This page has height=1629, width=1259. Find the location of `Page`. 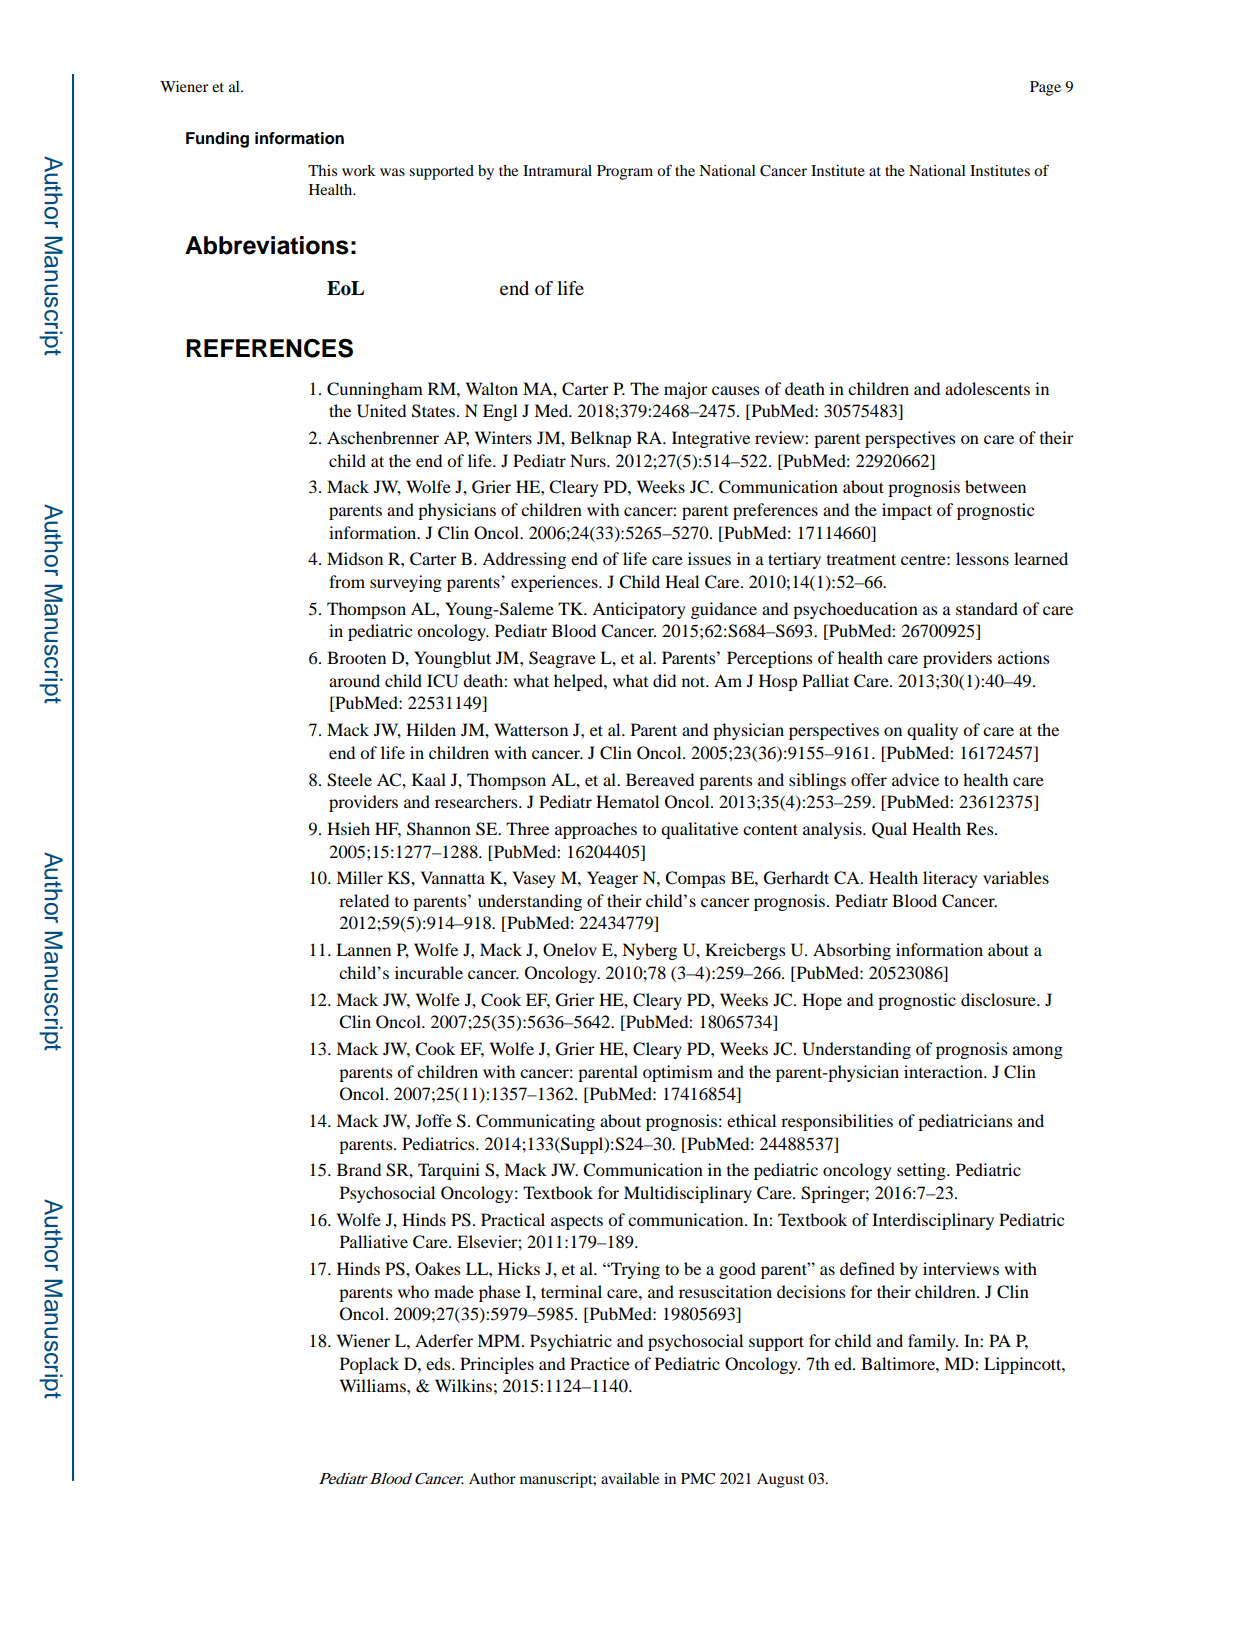

Page is located at coordinates (1045, 88).
